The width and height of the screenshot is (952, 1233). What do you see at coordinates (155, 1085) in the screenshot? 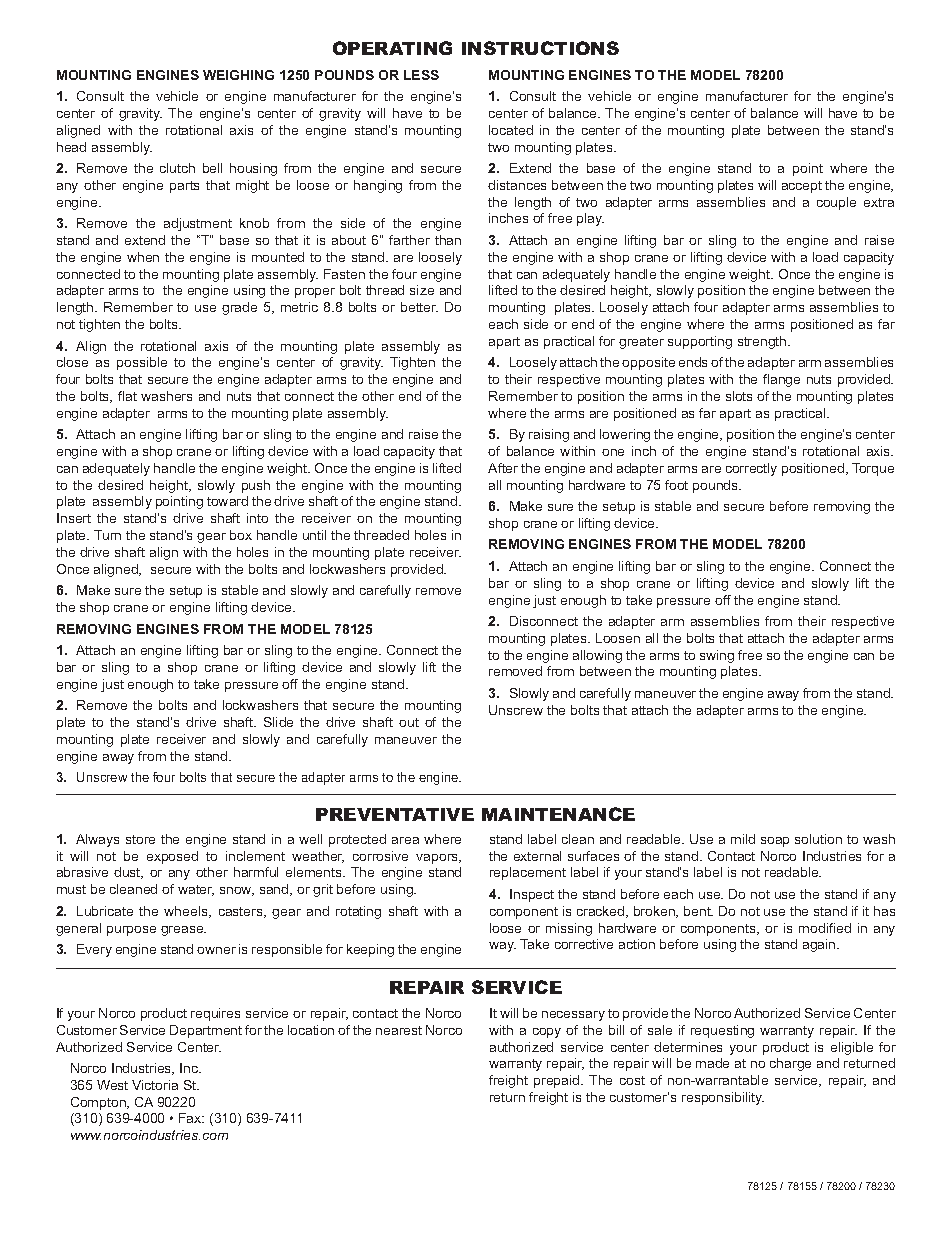
I see `Victoria` at bounding box center [155, 1085].
